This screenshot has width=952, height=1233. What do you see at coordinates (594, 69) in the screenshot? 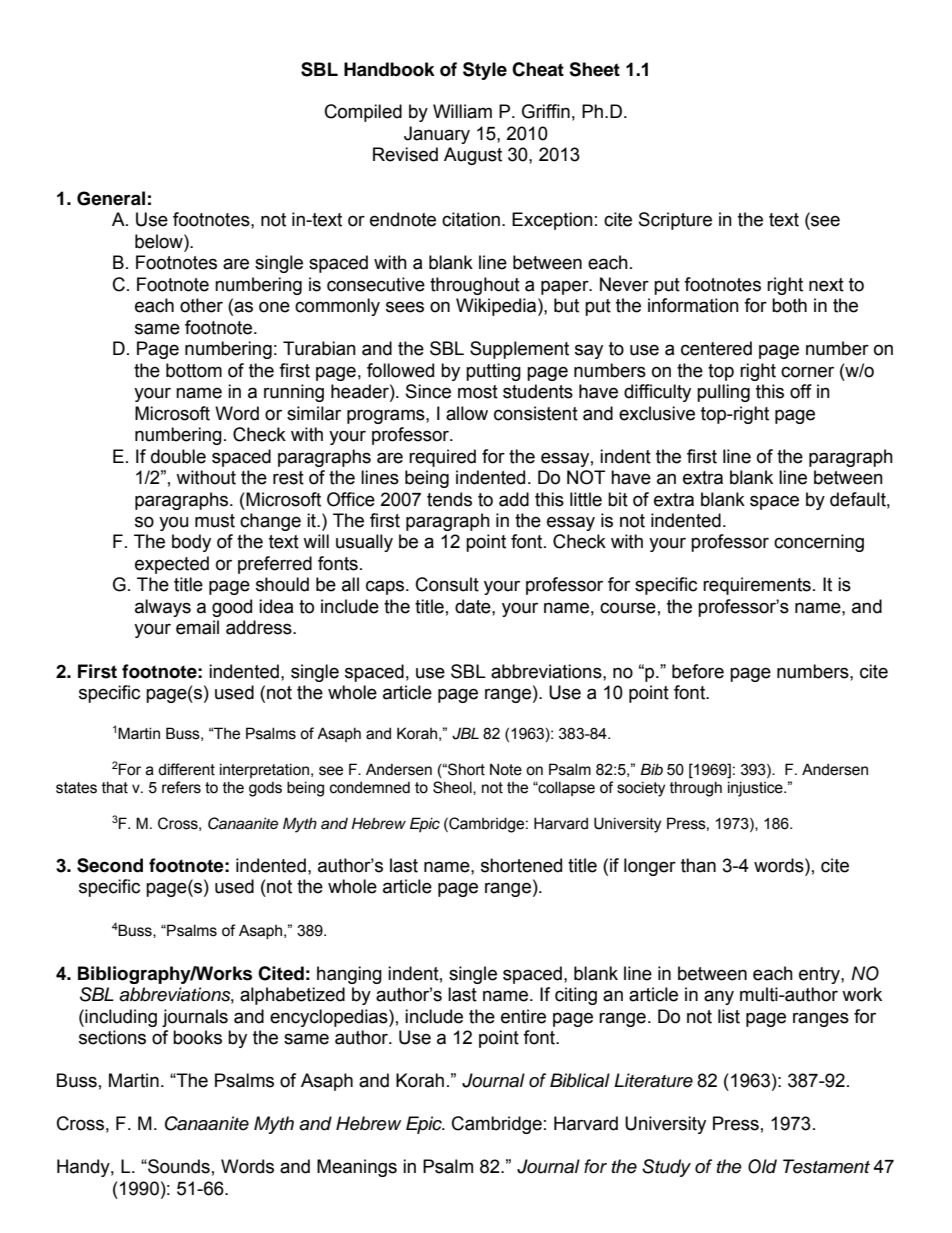
I see `Sheet` at bounding box center [594, 69].
